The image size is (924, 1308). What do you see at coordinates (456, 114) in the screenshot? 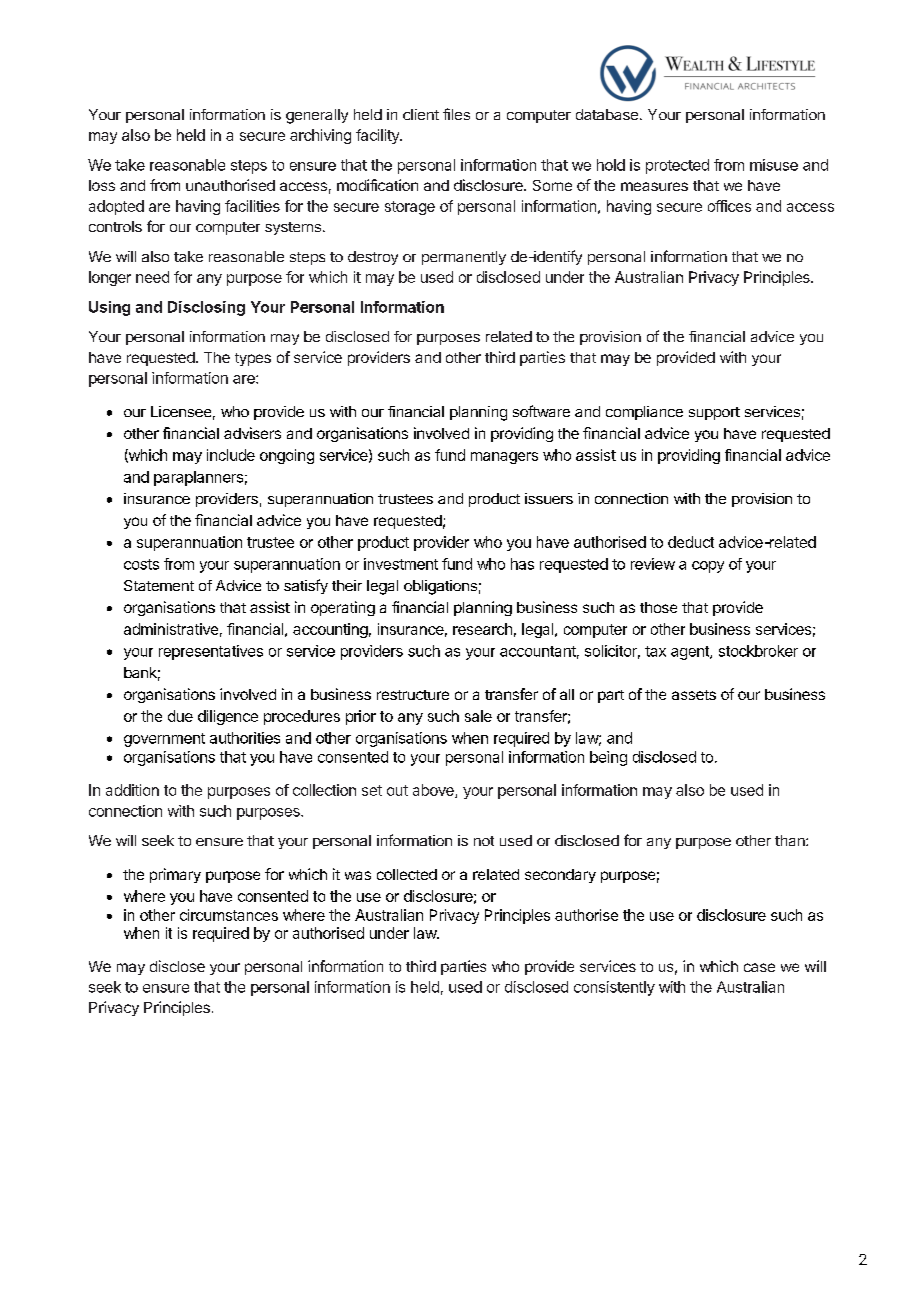
I see `files` at bounding box center [456, 114].
